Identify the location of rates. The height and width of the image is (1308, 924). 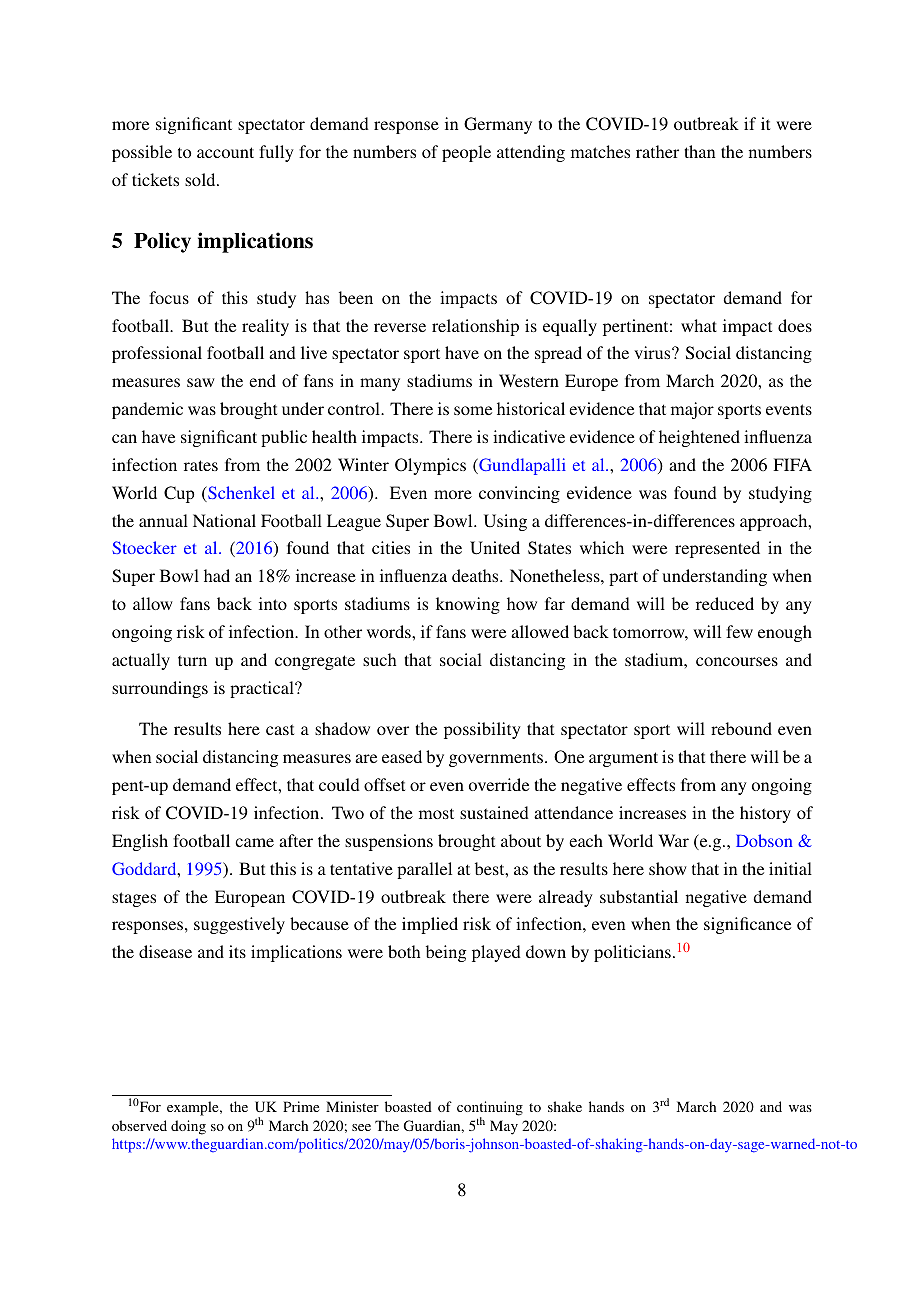
(201, 465).
